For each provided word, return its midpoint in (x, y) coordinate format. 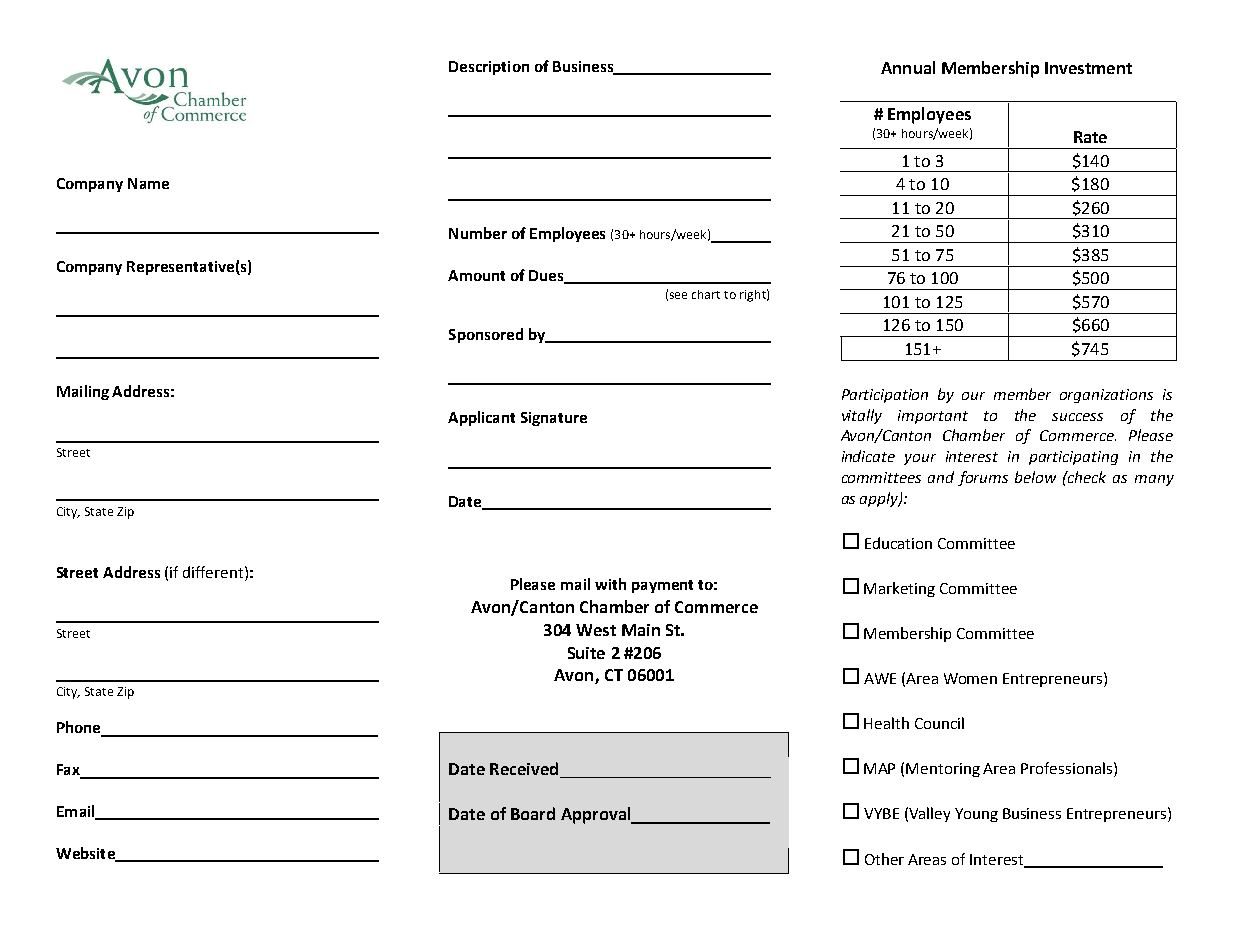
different (214, 572)
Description (489, 68)
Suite (586, 653)
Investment (1088, 68)
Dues (547, 277)
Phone (80, 728)
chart (706, 294)
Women (970, 678)
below (1035, 477)
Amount (476, 275)
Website (86, 854)
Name (148, 183)
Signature (554, 419)
